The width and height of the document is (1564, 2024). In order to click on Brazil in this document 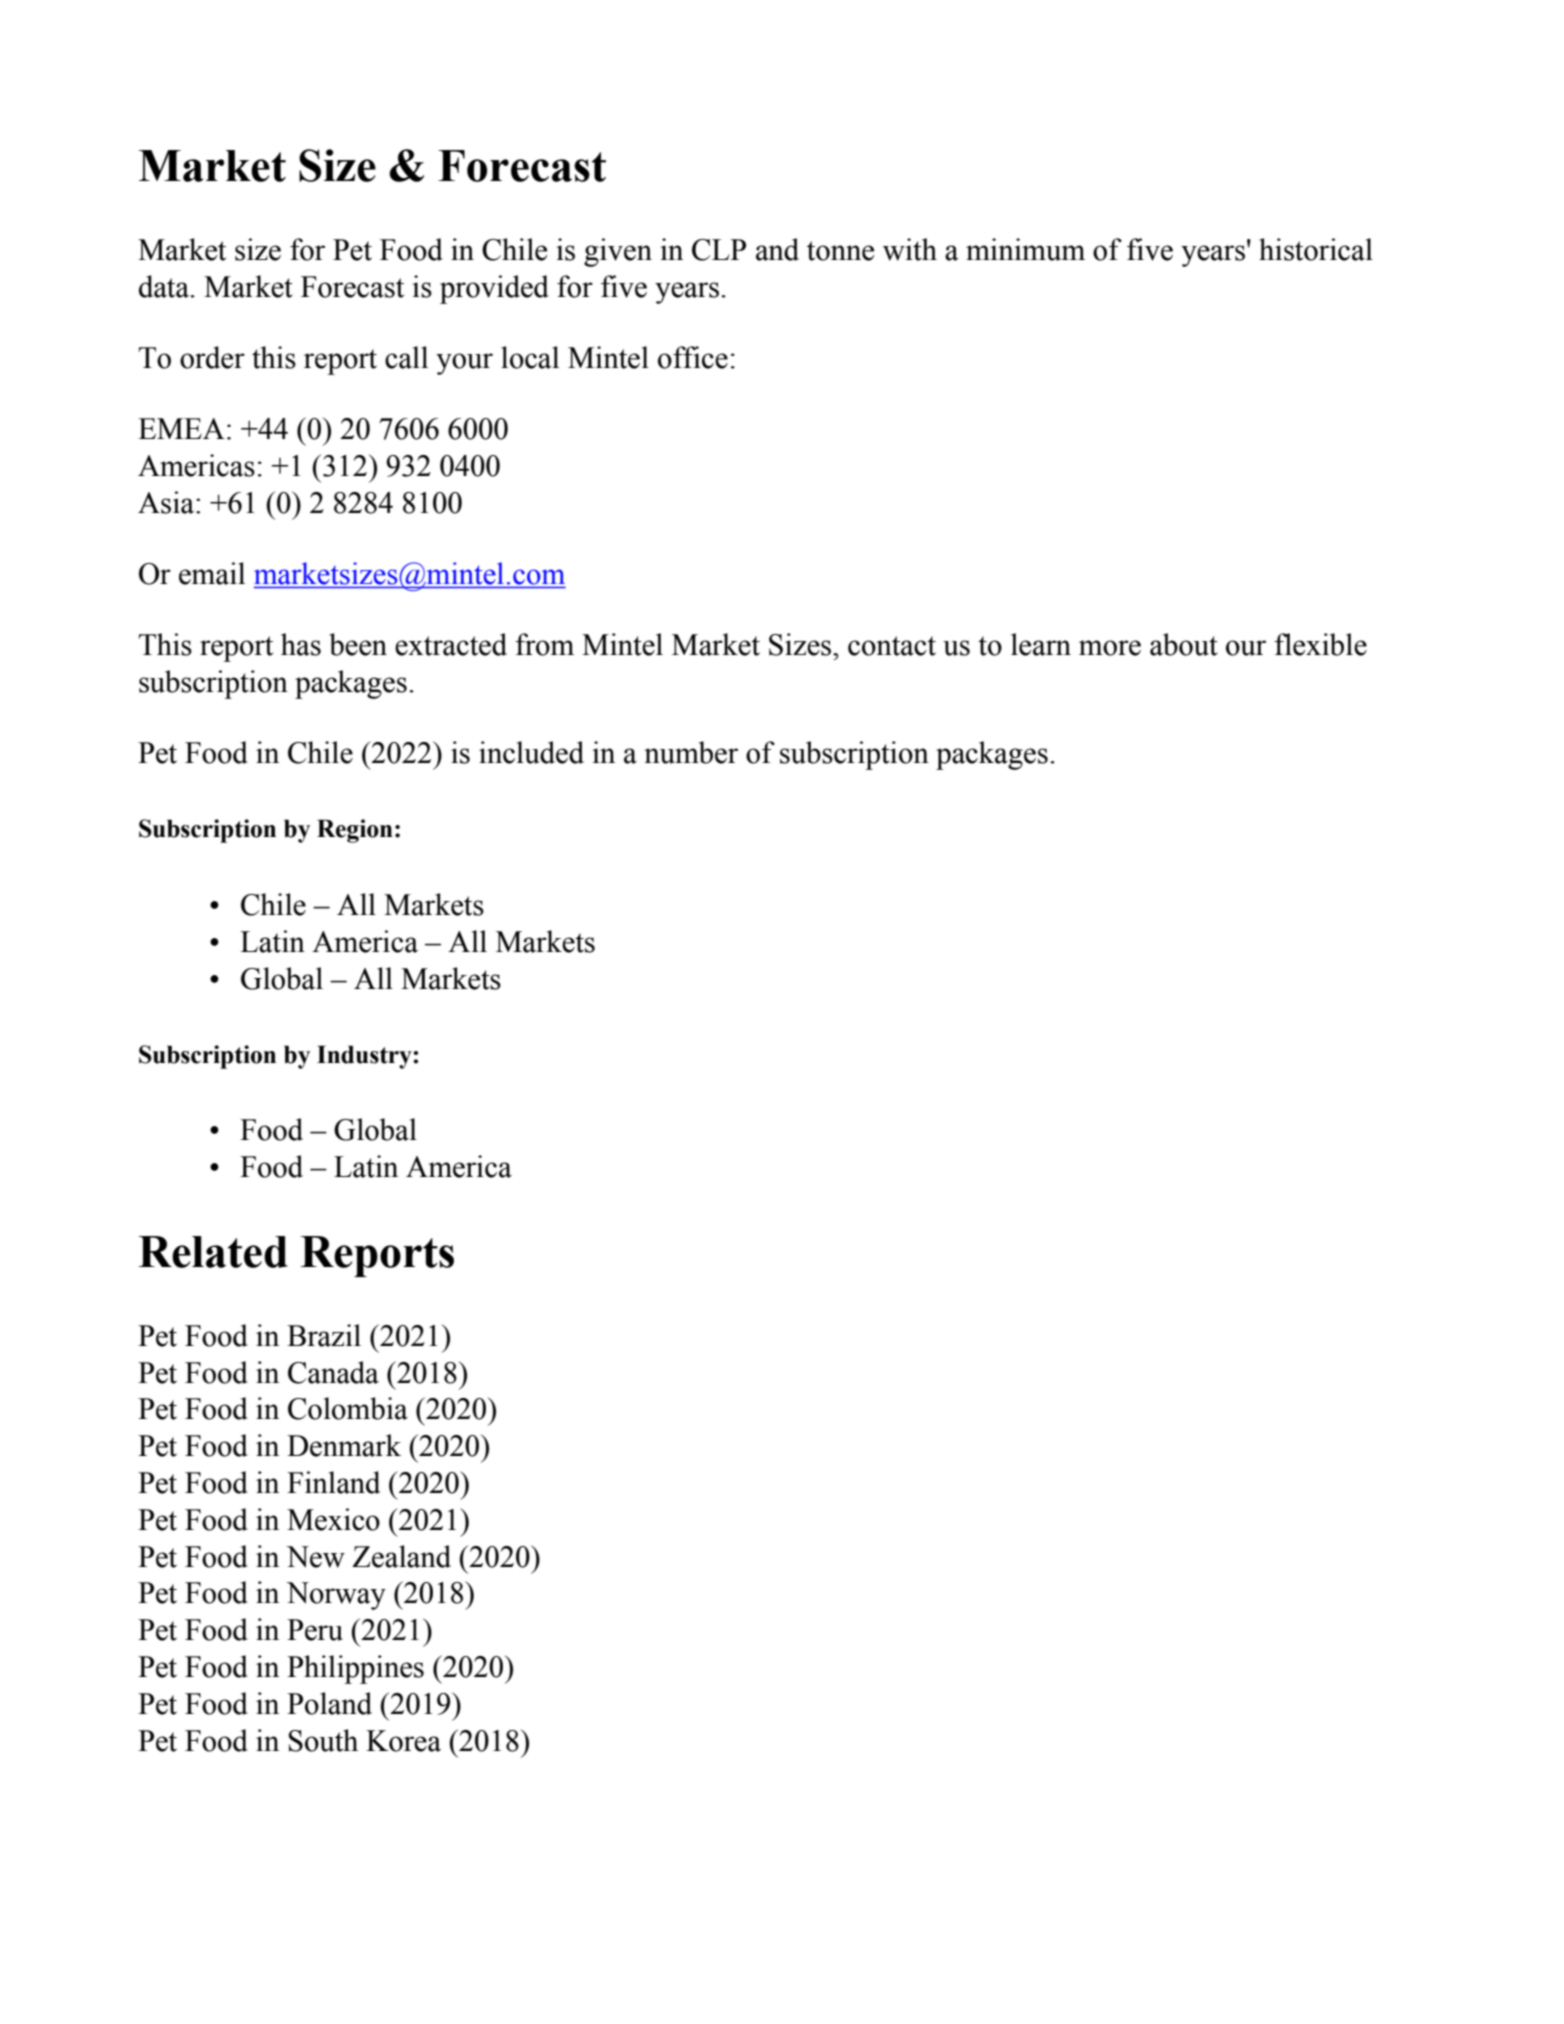, I will do `click(324, 1335)`.
